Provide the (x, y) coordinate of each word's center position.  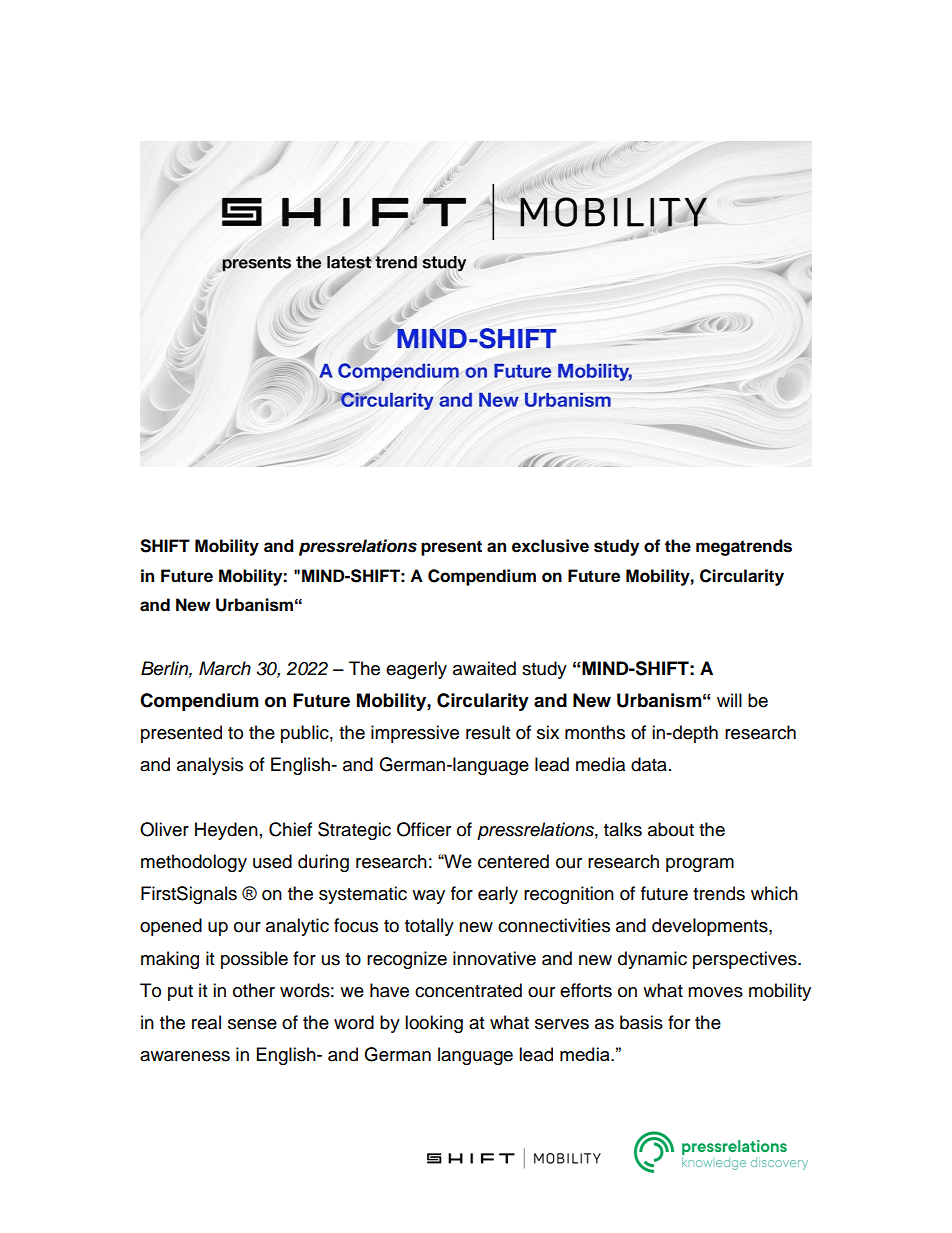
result (488, 732)
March (225, 668)
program (700, 865)
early (498, 895)
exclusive (550, 546)
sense (252, 1024)
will (729, 700)
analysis (210, 766)
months (595, 732)
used (272, 861)
